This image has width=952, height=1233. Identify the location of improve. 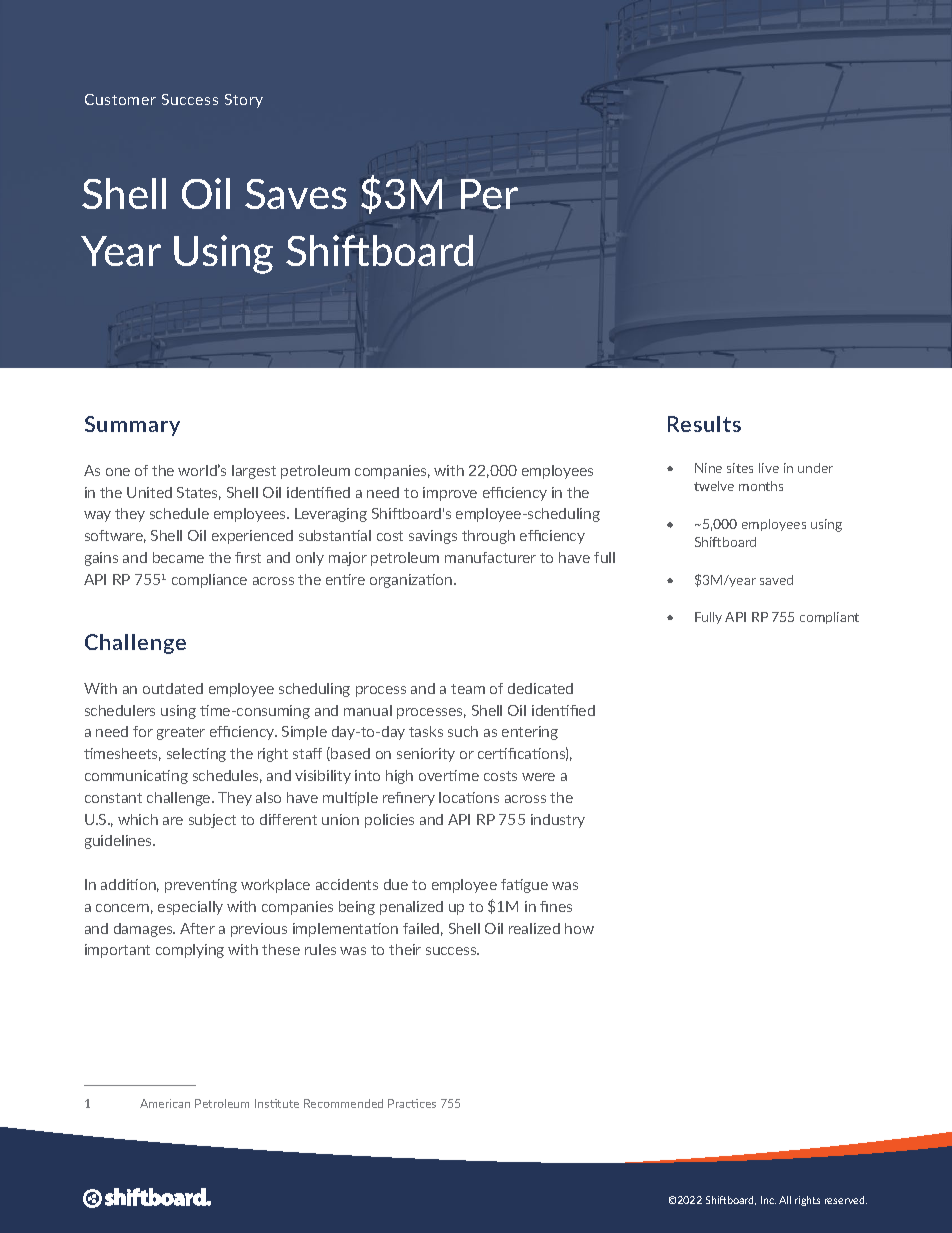
(450, 494).
